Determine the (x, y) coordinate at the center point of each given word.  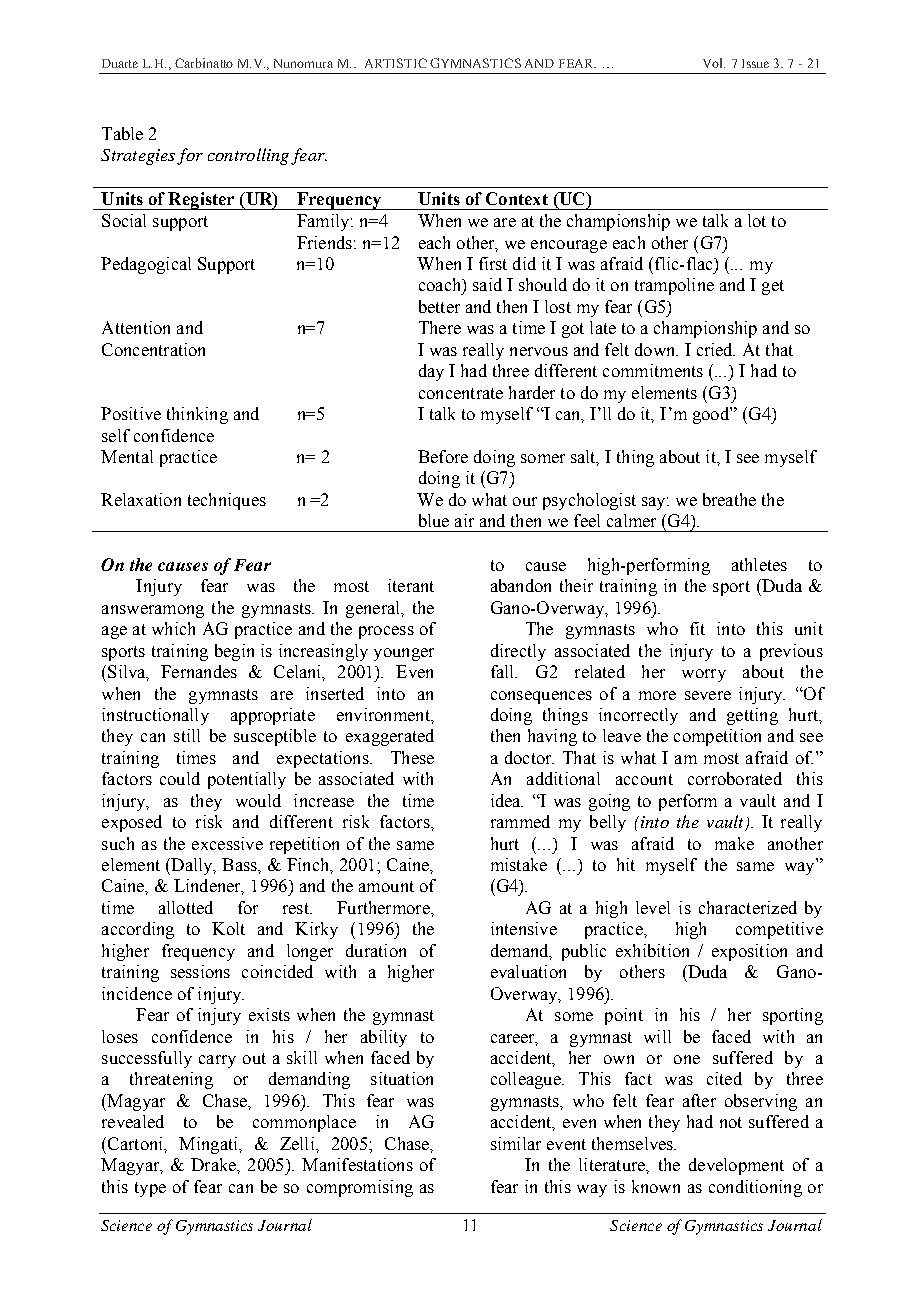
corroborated (735, 778)
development (736, 1166)
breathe (729, 499)
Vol (714, 63)
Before (443, 456)
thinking (197, 415)
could (180, 778)
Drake (214, 1164)
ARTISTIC (396, 63)
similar (516, 1143)
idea (507, 800)
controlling (250, 156)
